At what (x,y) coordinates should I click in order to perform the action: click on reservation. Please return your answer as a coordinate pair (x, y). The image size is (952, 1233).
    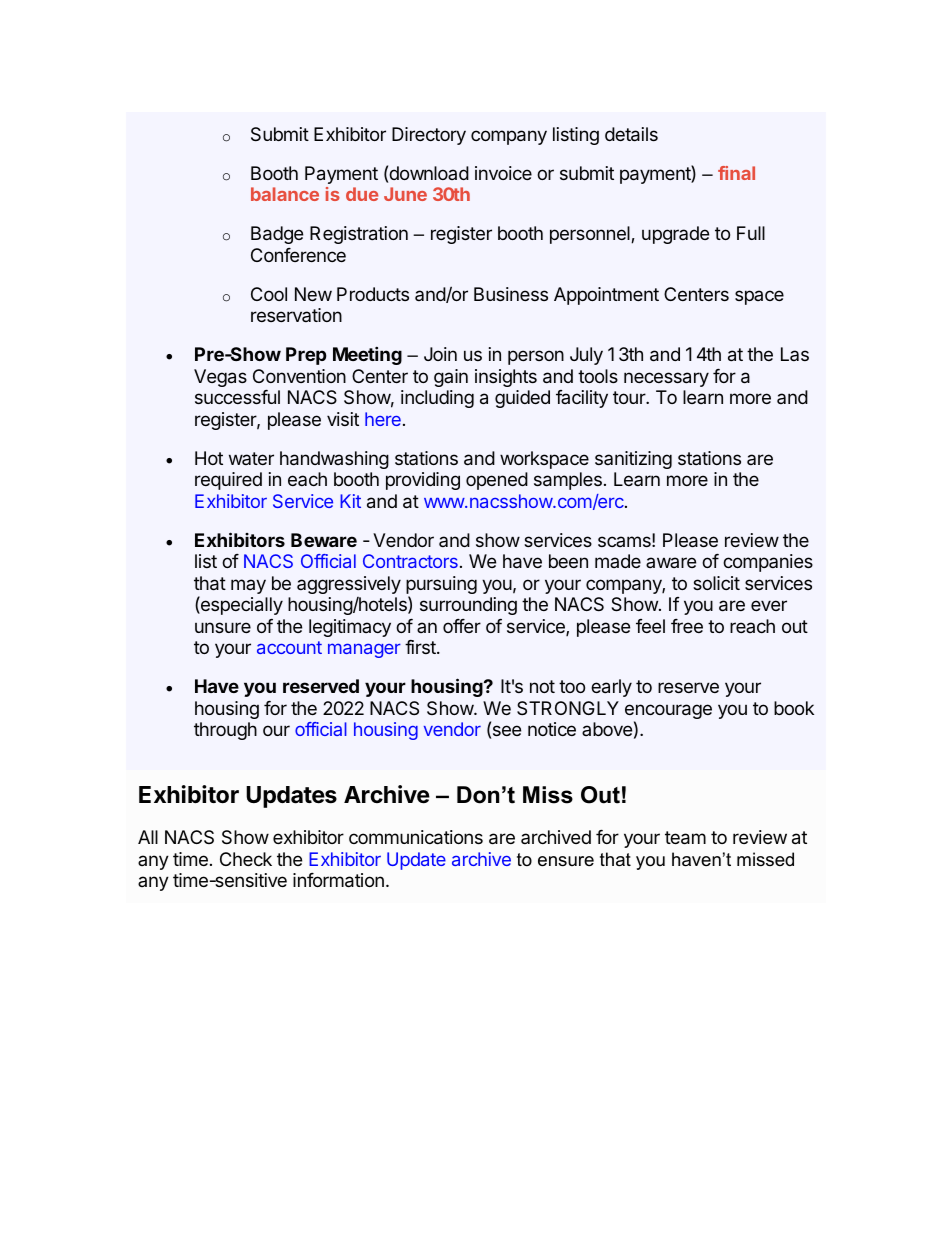
    Looking at the image, I should click on (296, 315).
